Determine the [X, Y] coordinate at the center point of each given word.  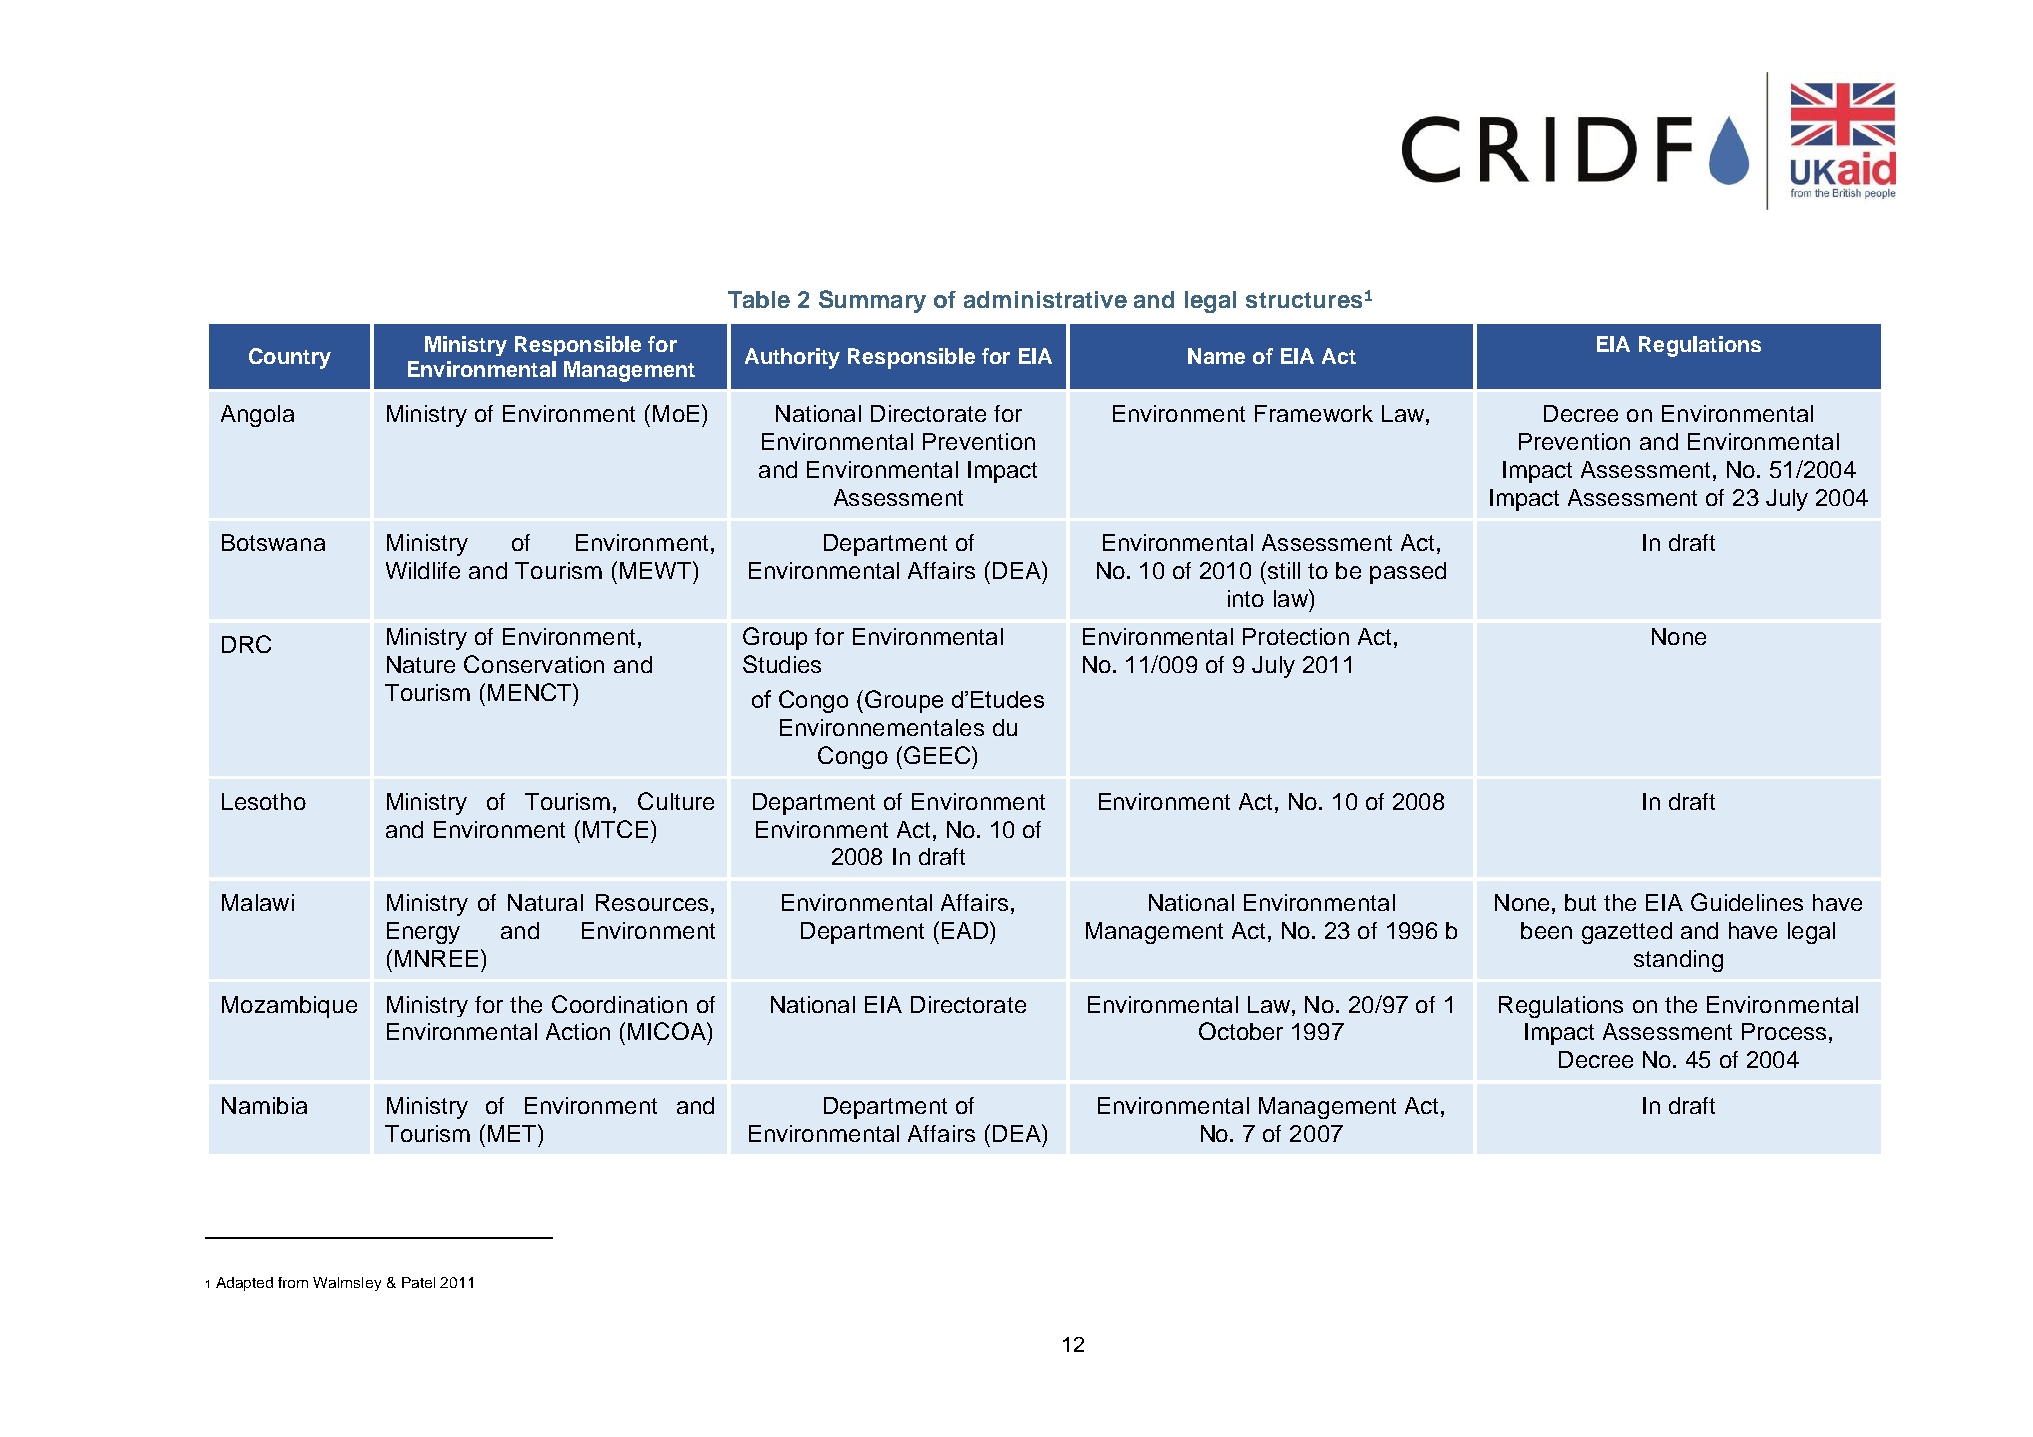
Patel [418, 1282]
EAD [966, 930]
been [1546, 930]
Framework [1314, 413]
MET [513, 1133]
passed [1408, 573]
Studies [782, 664]
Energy [423, 933]
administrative [1045, 299]
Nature [421, 664]
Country [290, 358]
